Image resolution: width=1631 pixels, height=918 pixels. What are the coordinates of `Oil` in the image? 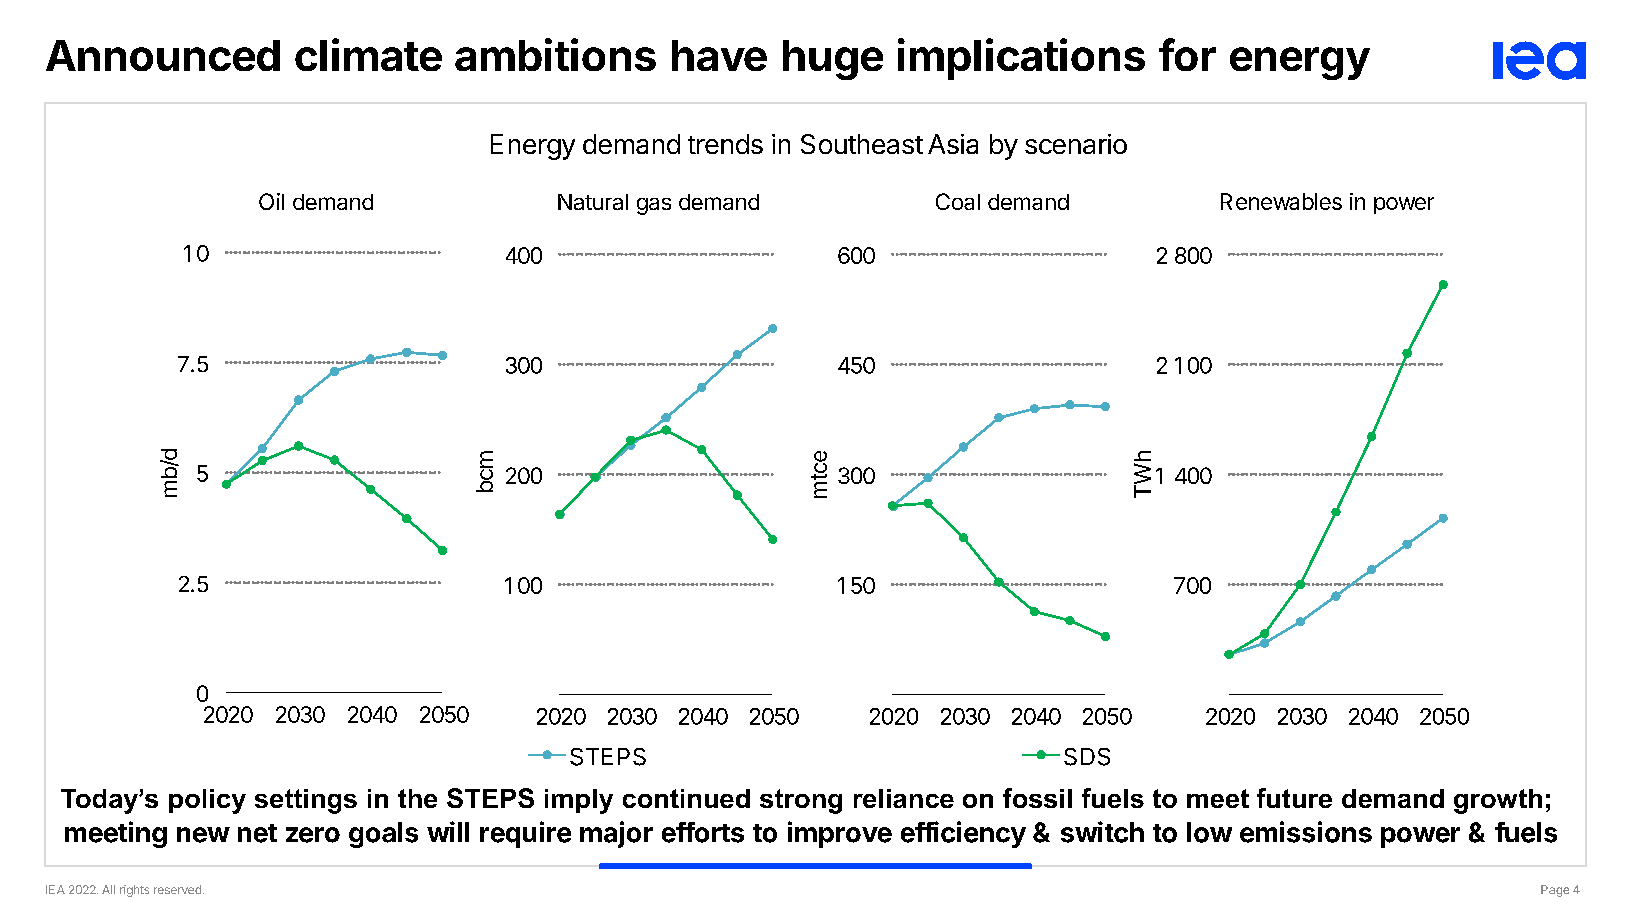 It's located at (271, 201).
